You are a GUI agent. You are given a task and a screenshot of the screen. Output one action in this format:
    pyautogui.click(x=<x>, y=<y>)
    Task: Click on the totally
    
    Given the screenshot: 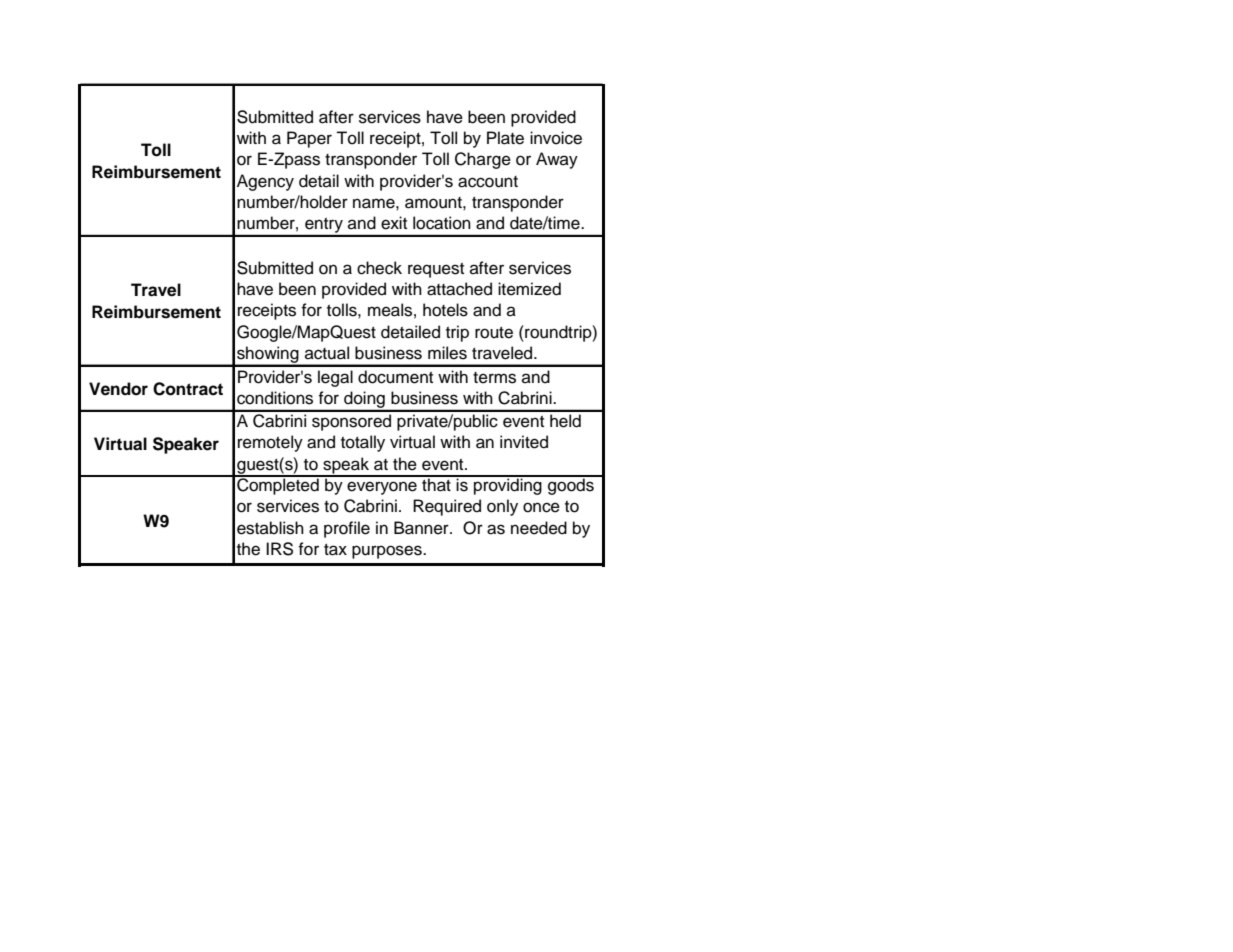 What is the action you would take?
    pyautogui.click(x=363, y=443)
